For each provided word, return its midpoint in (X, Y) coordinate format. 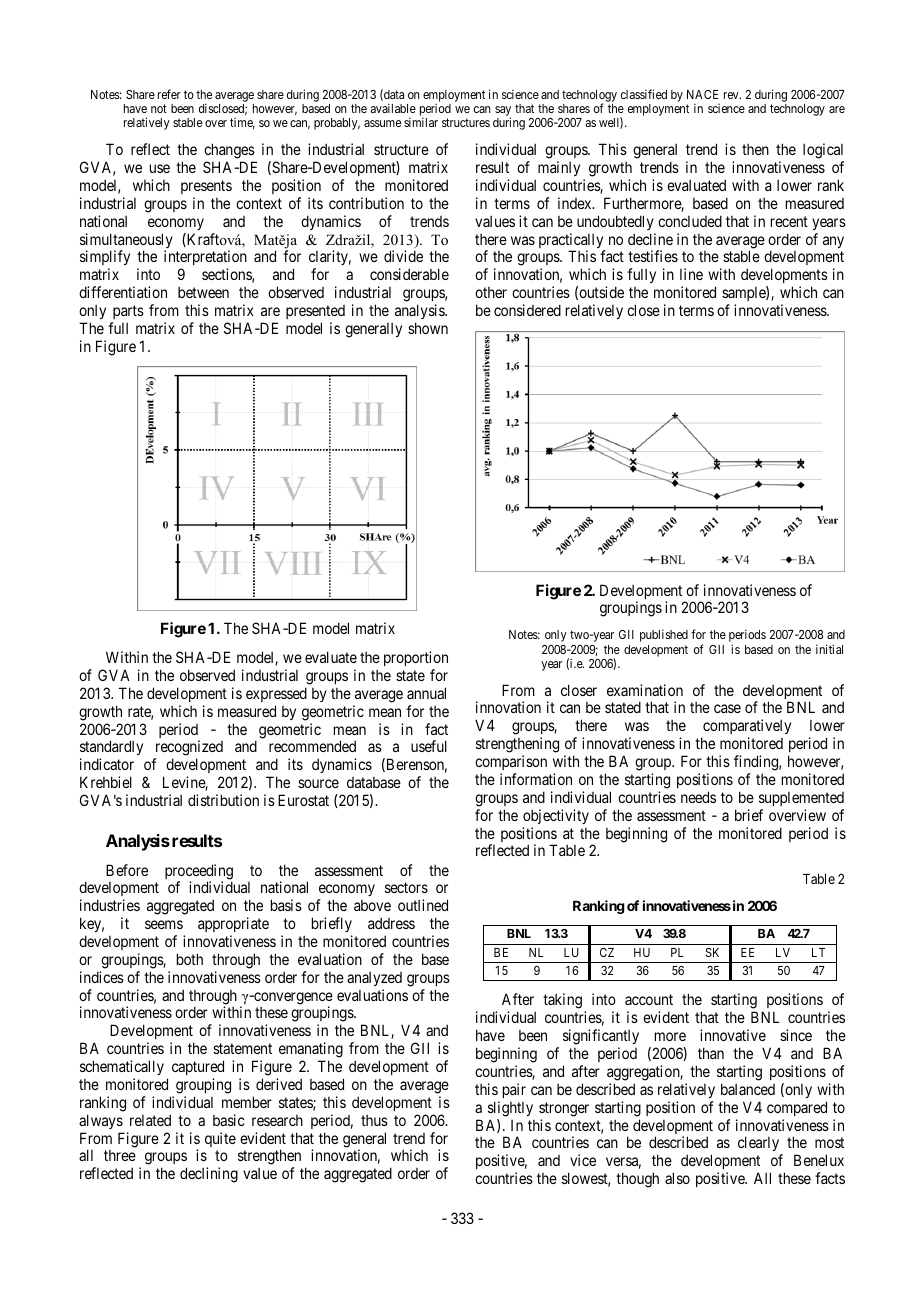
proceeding (199, 873)
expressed (276, 694)
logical (823, 152)
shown (428, 328)
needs (698, 797)
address (391, 923)
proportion (416, 658)
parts (128, 312)
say (503, 112)
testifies (653, 256)
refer (169, 94)
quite (220, 1139)
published (664, 635)
